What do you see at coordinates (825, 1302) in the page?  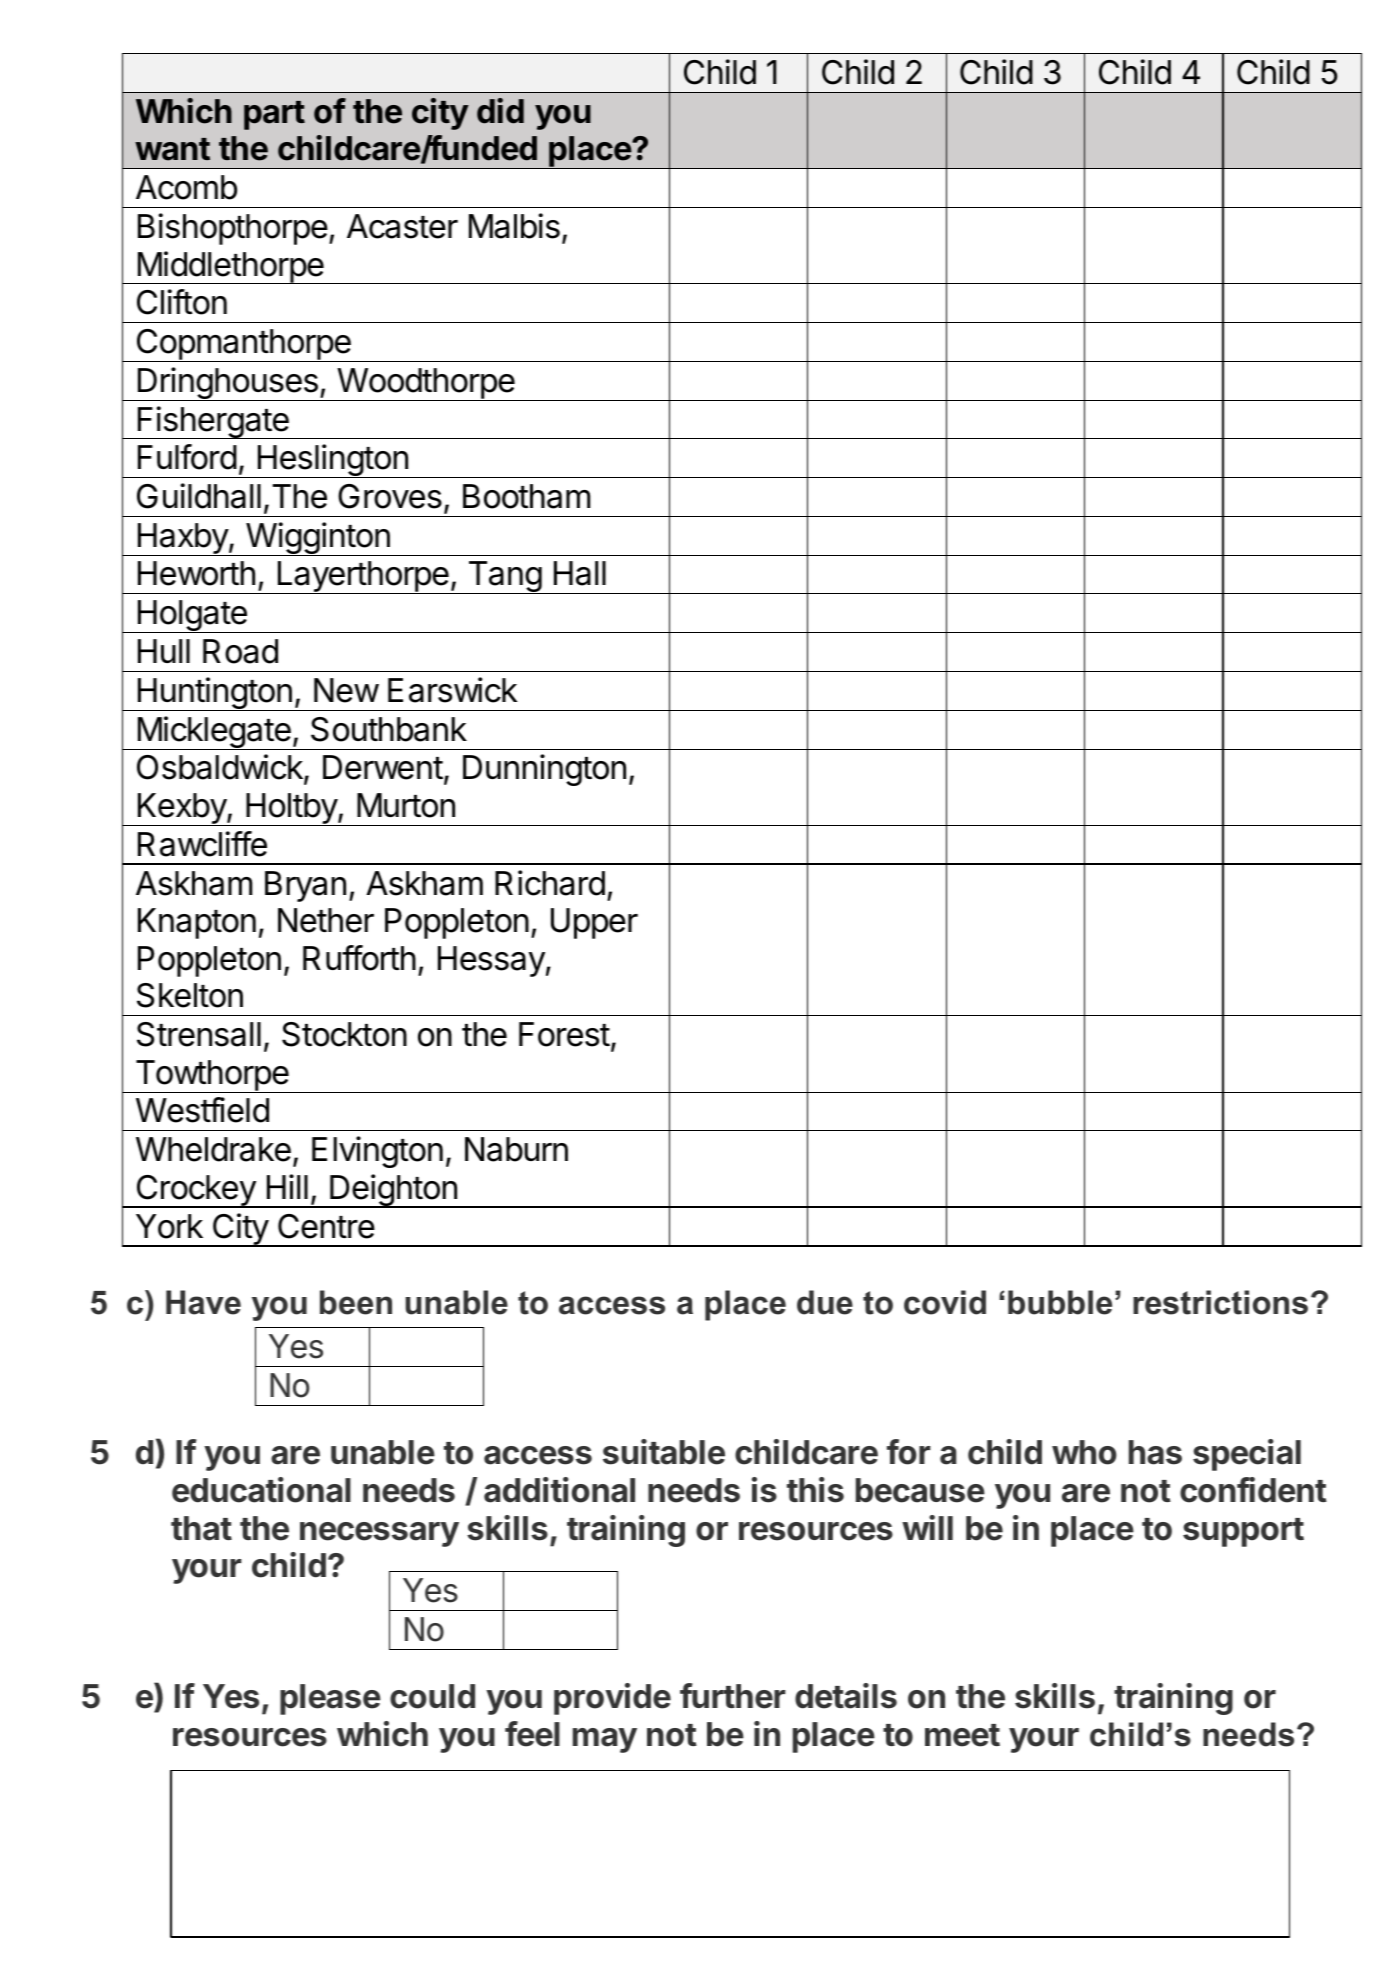 I see `due` at bounding box center [825, 1302].
